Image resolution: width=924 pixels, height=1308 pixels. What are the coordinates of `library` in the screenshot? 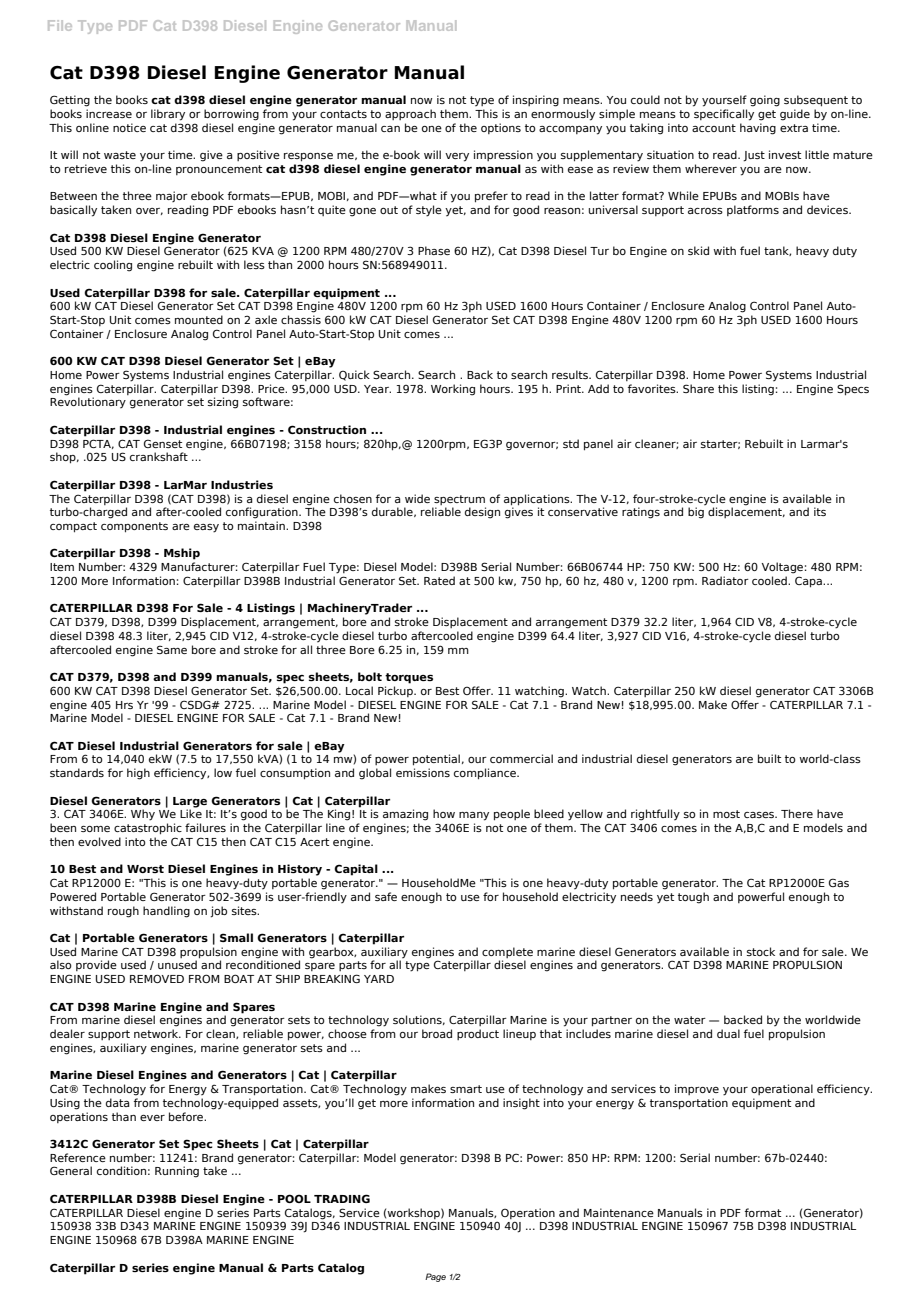 It's located at (168, 115).
